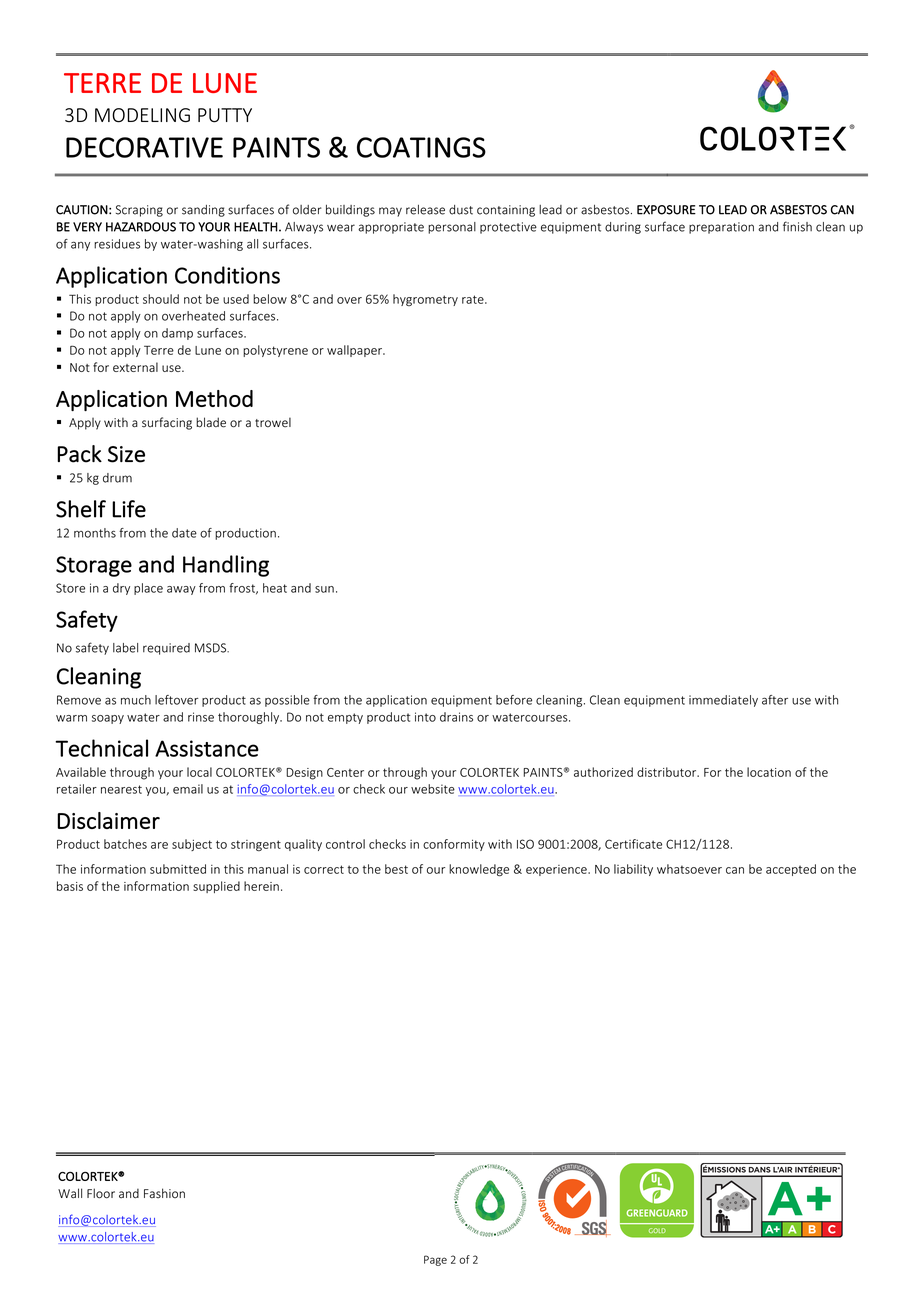 The image size is (924, 1308). I want to click on immediately, so click(723, 701).
